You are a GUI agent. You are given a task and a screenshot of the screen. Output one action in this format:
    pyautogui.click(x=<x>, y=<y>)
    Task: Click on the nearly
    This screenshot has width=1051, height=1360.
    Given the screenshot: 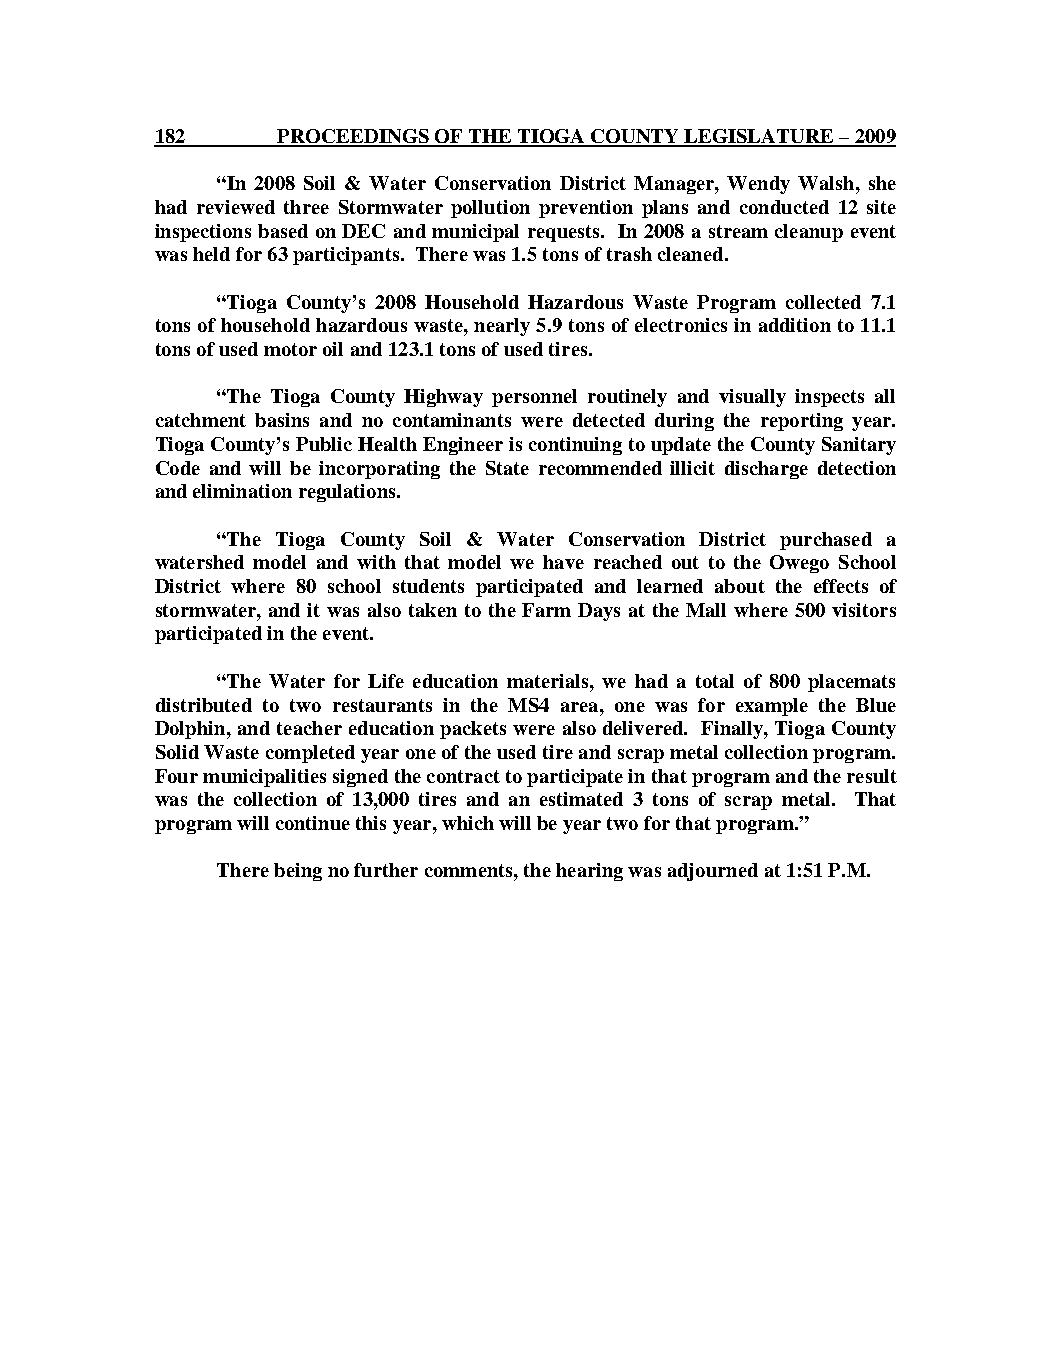 What is the action you would take?
    pyautogui.click(x=502, y=327)
